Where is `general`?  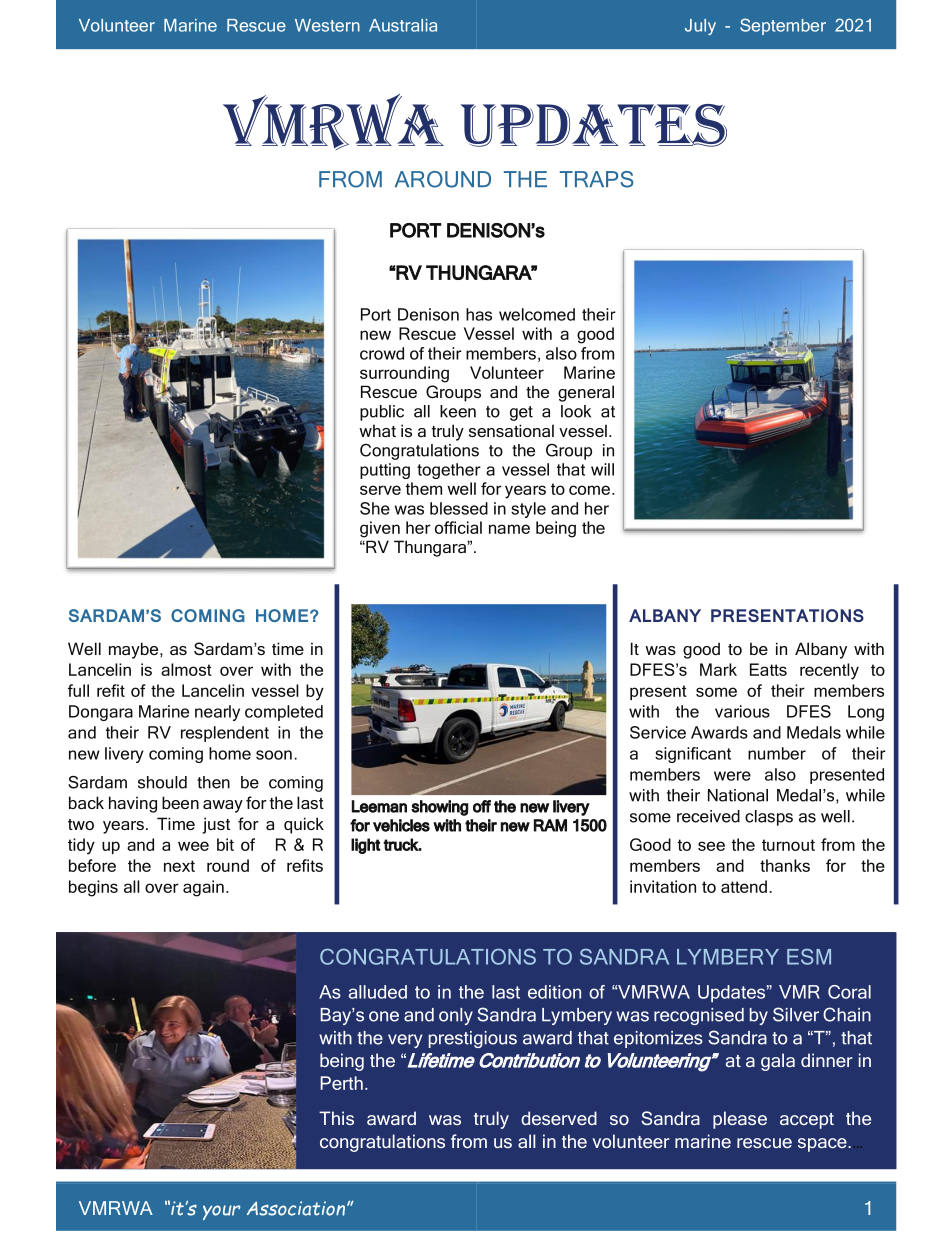
general is located at coordinates (586, 393).
